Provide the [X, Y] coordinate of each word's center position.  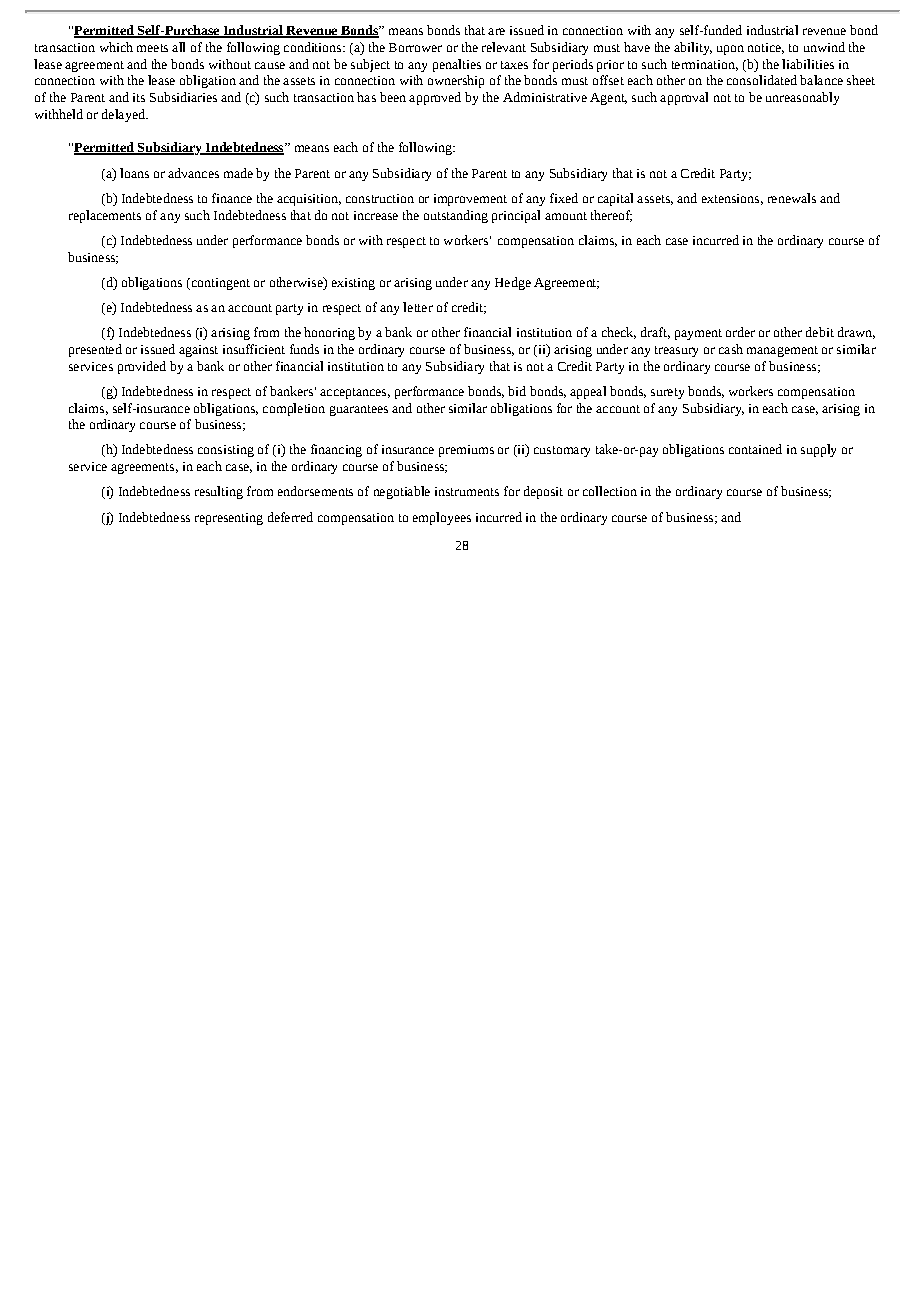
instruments [467, 491]
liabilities [808, 64]
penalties [457, 65]
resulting [219, 492]
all [178, 47]
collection [610, 491]
